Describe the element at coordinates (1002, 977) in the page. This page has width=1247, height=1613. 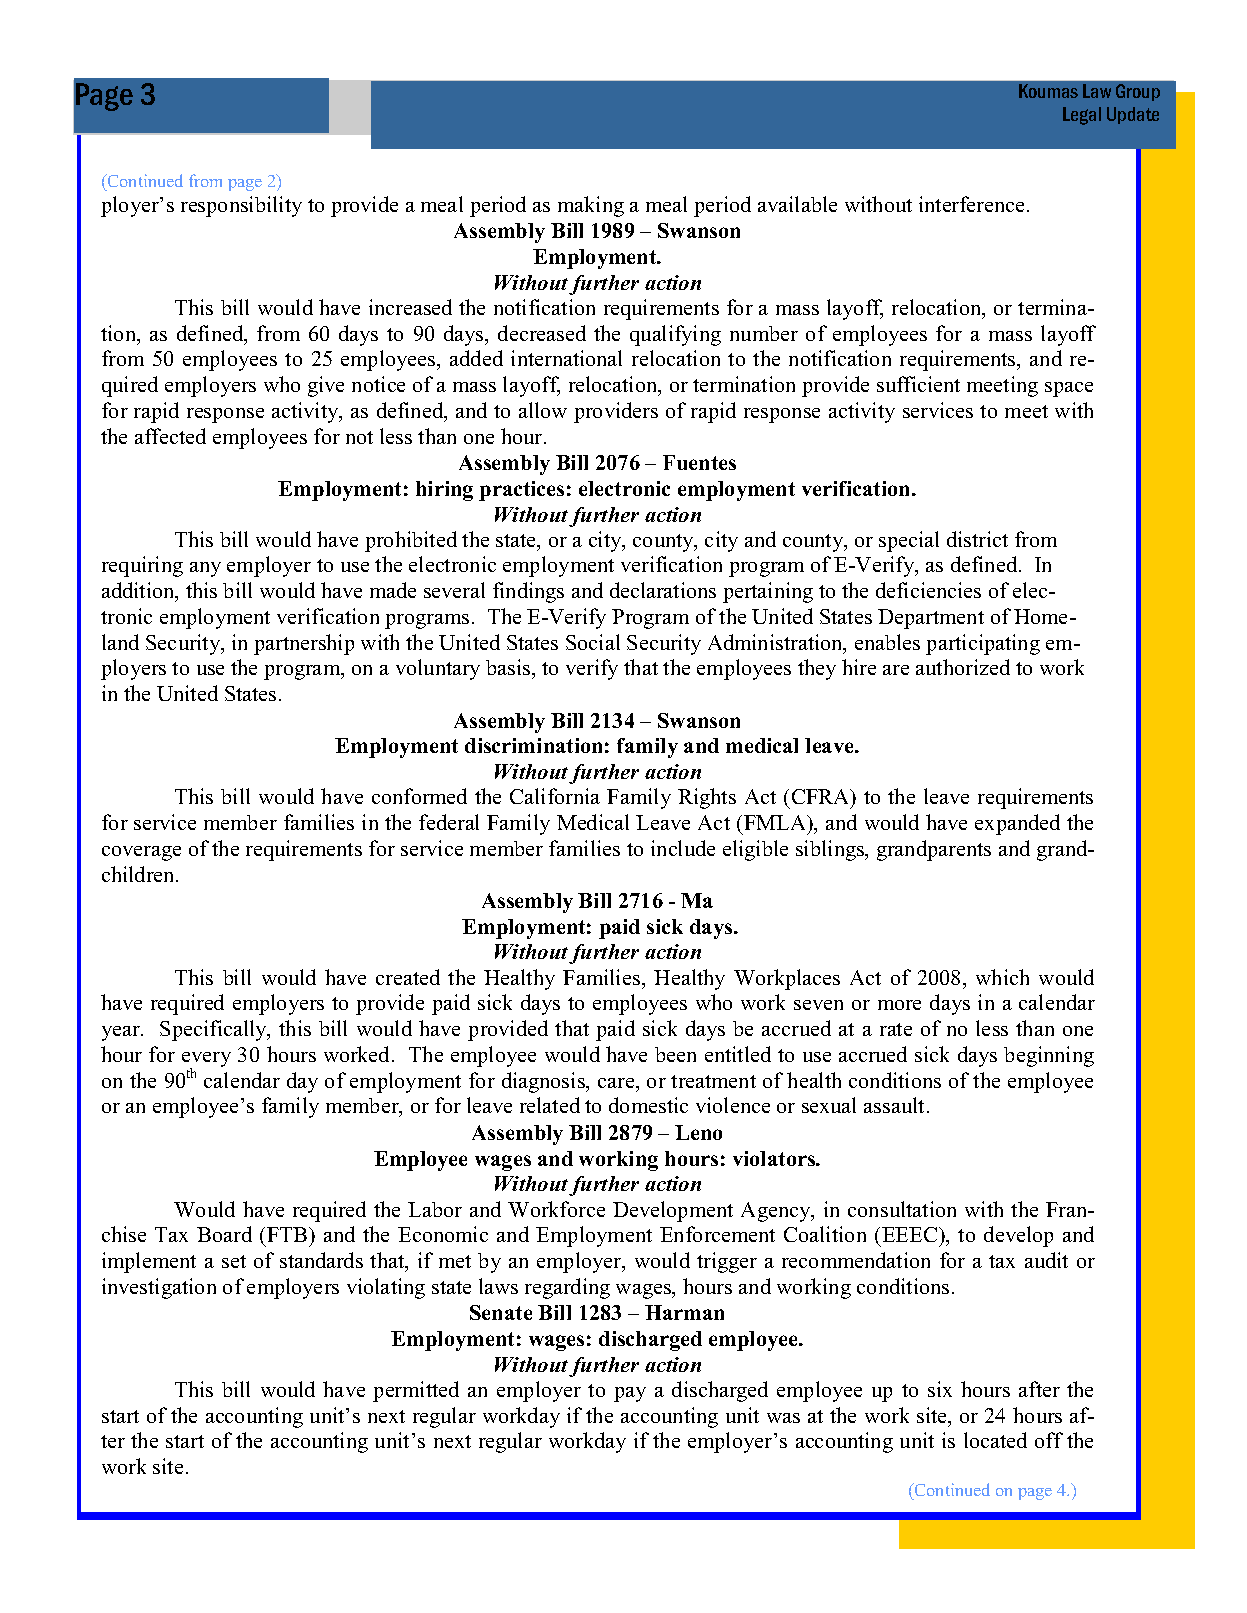
I see `which` at that location.
